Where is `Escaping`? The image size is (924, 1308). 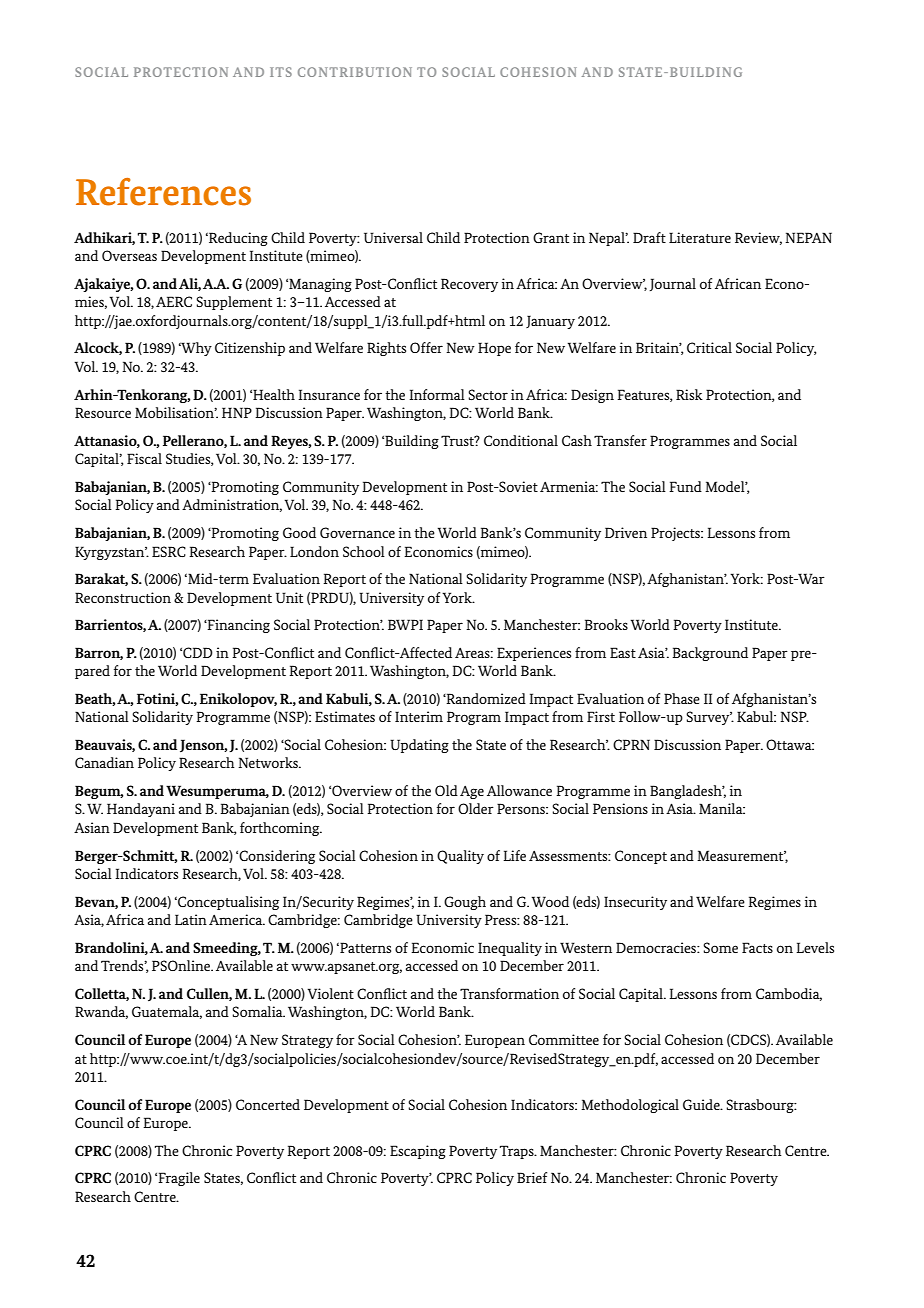
Escaping is located at coordinates (418, 1152).
